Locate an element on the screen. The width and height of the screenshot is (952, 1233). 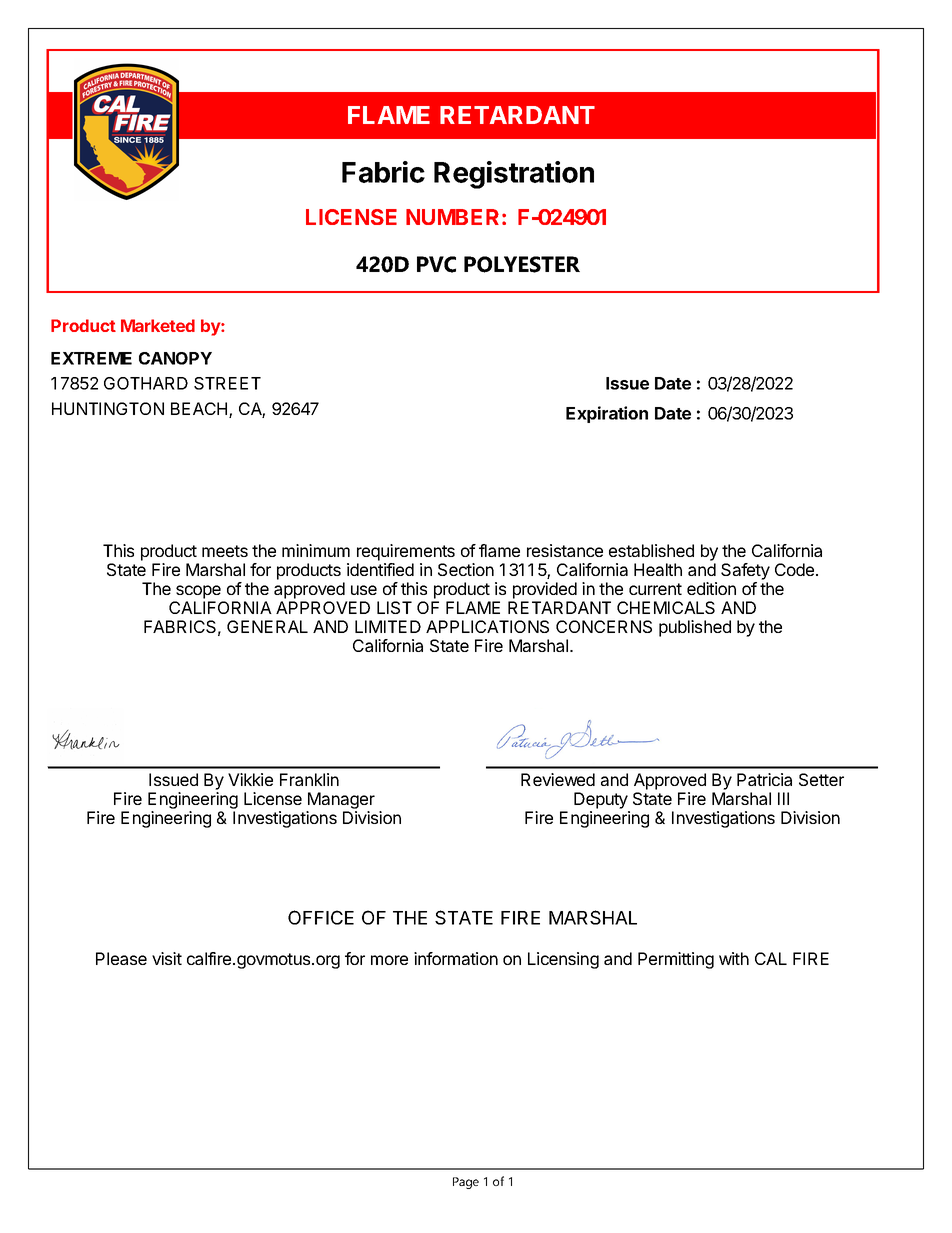
visit is located at coordinates (167, 958).
